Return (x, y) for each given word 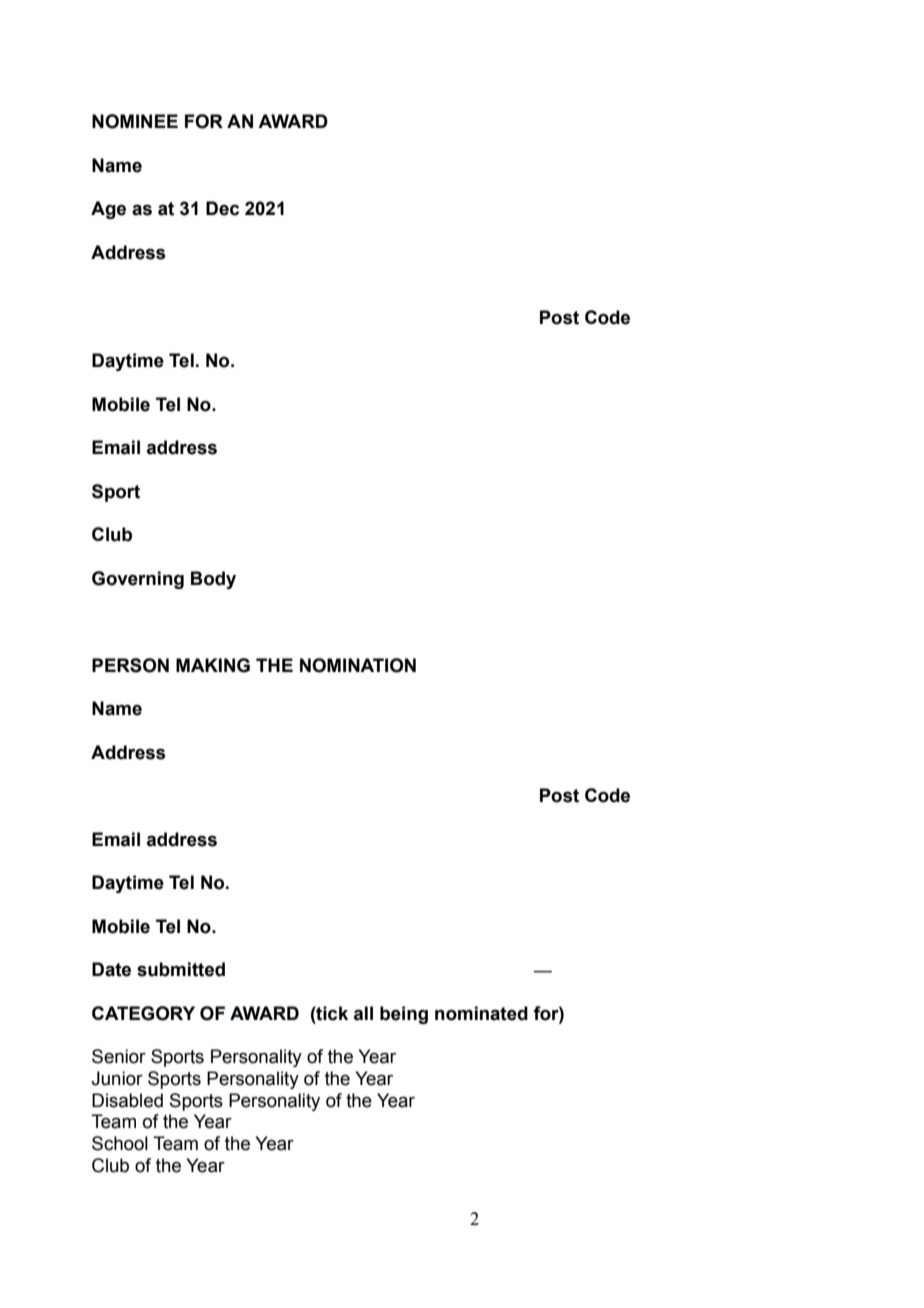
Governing (138, 580)
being (404, 1015)
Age (108, 210)
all (363, 1013)
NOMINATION (358, 665)
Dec (222, 208)
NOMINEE (135, 121)
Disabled (127, 1100)
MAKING (213, 665)
